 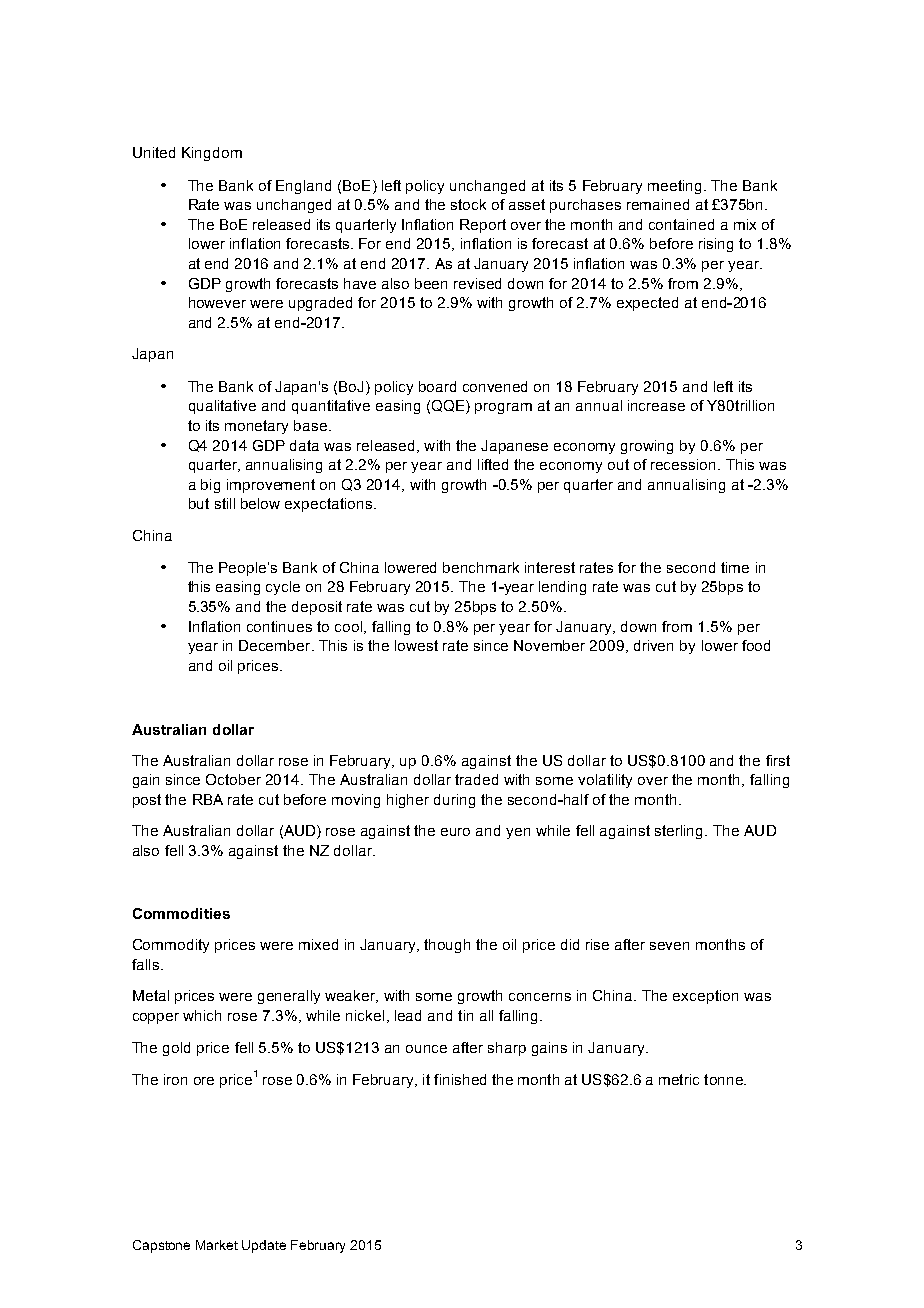 I want to click on December, so click(x=276, y=645).
